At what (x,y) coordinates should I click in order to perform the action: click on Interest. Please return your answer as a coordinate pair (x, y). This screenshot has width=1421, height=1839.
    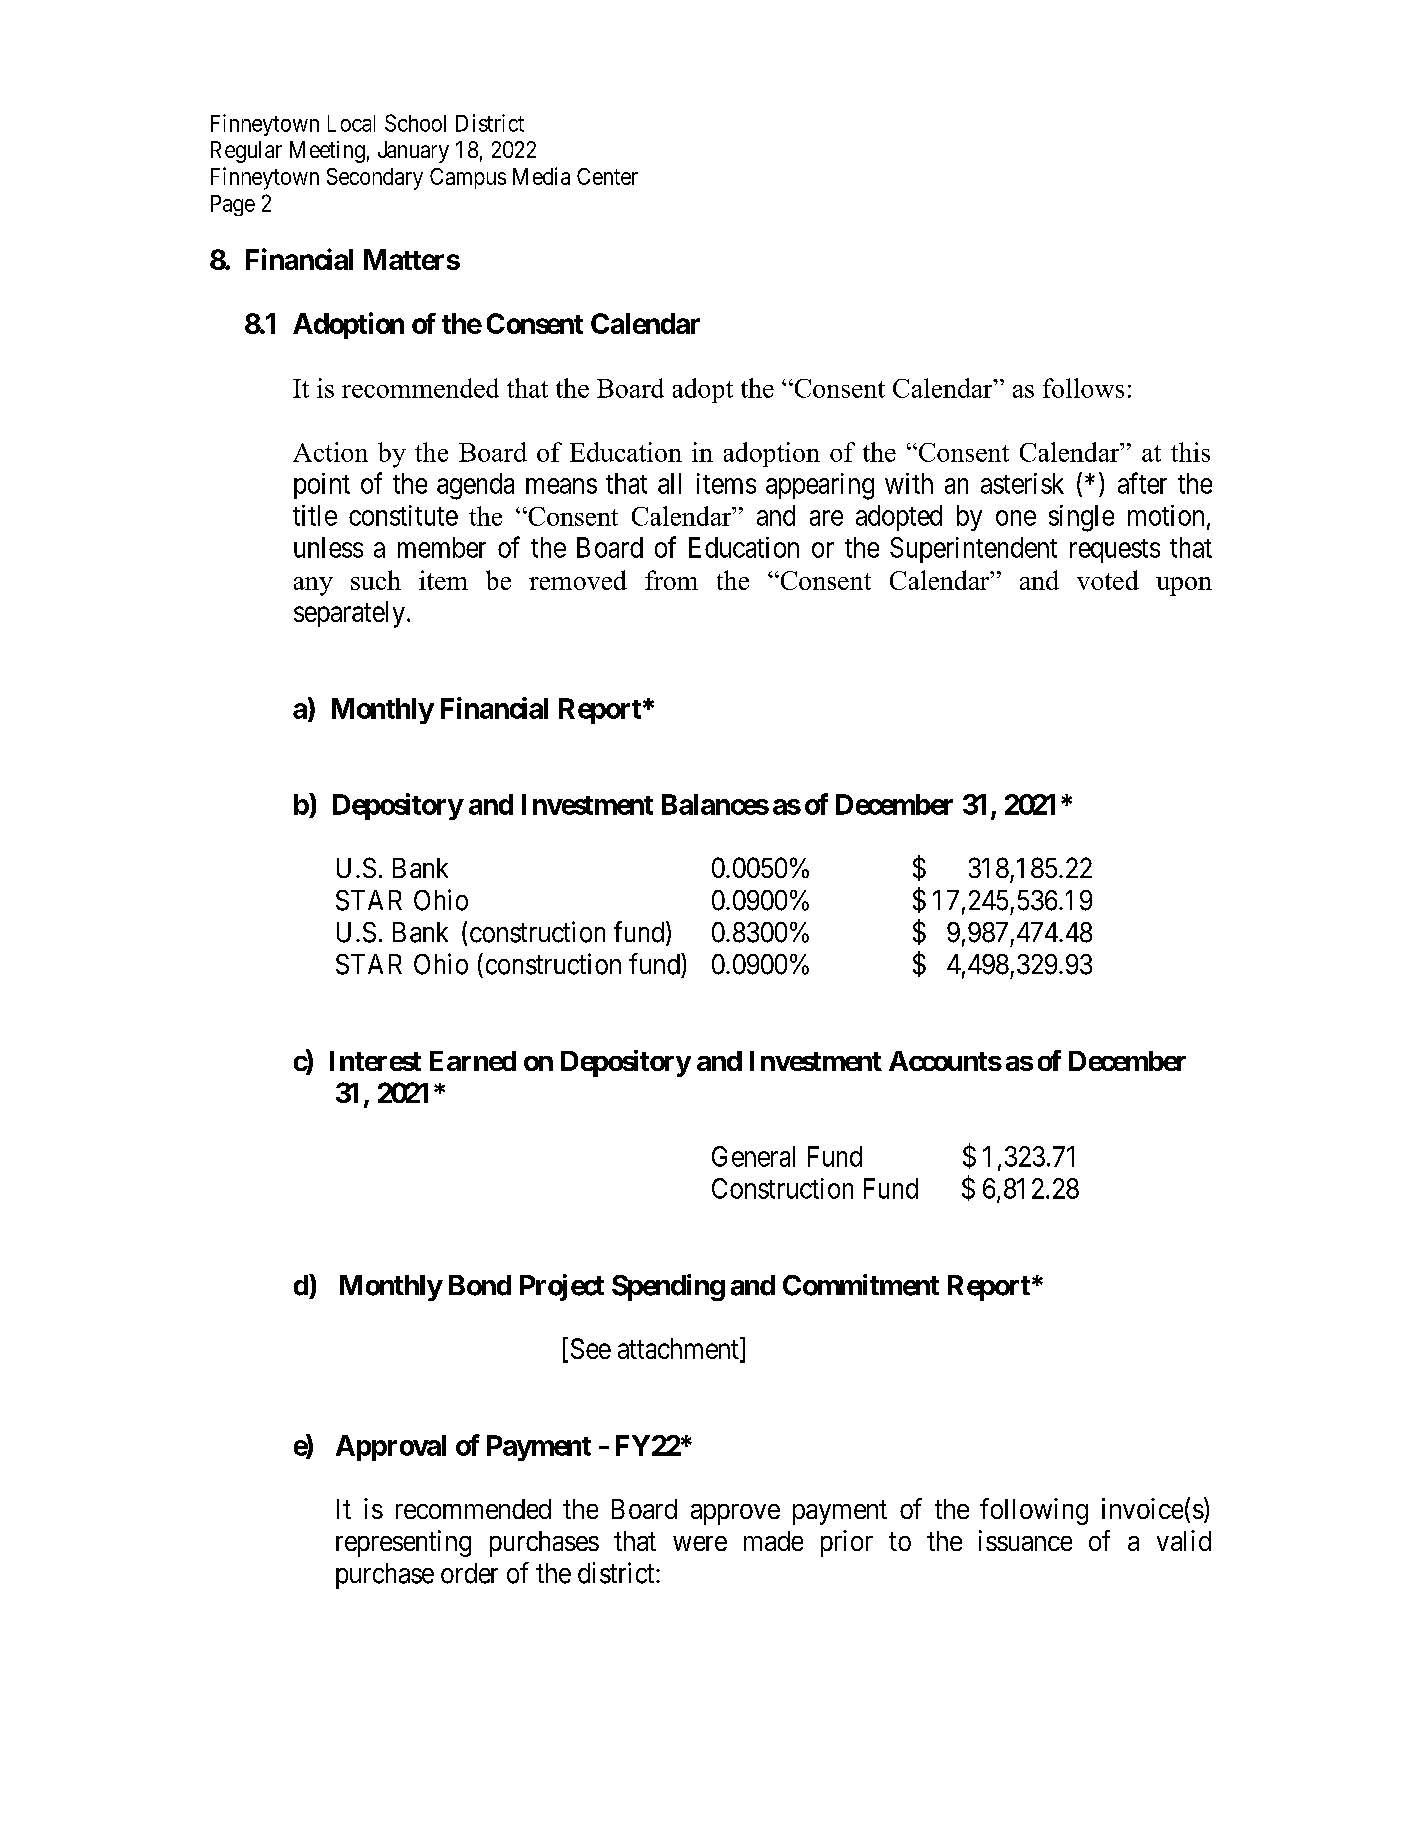
    Looking at the image, I should click on (375, 1061).
